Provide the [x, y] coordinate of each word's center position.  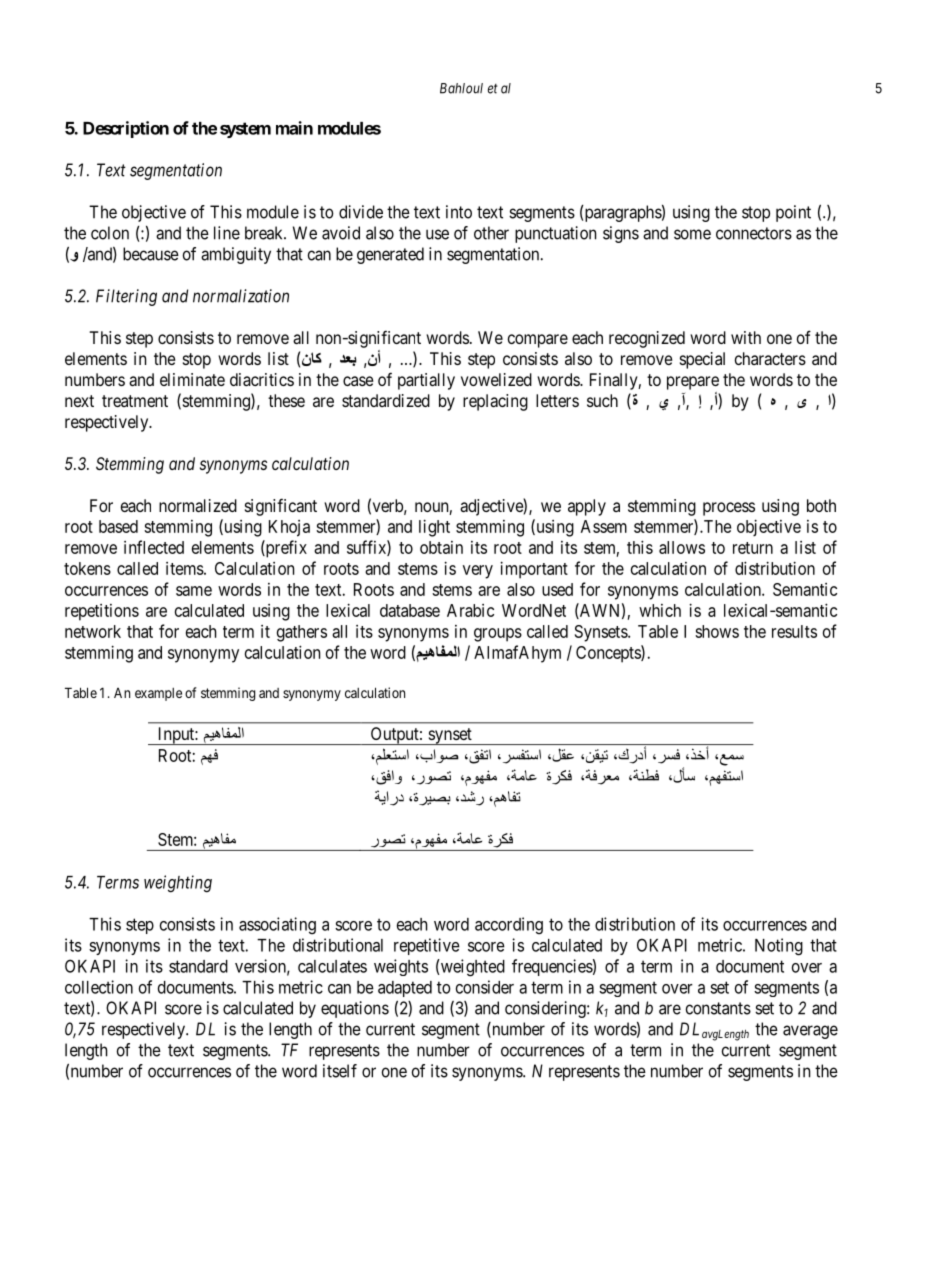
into [459, 212]
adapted [405, 989]
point [793, 213]
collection [99, 987]
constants [718, 1008]
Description [126, 129]
